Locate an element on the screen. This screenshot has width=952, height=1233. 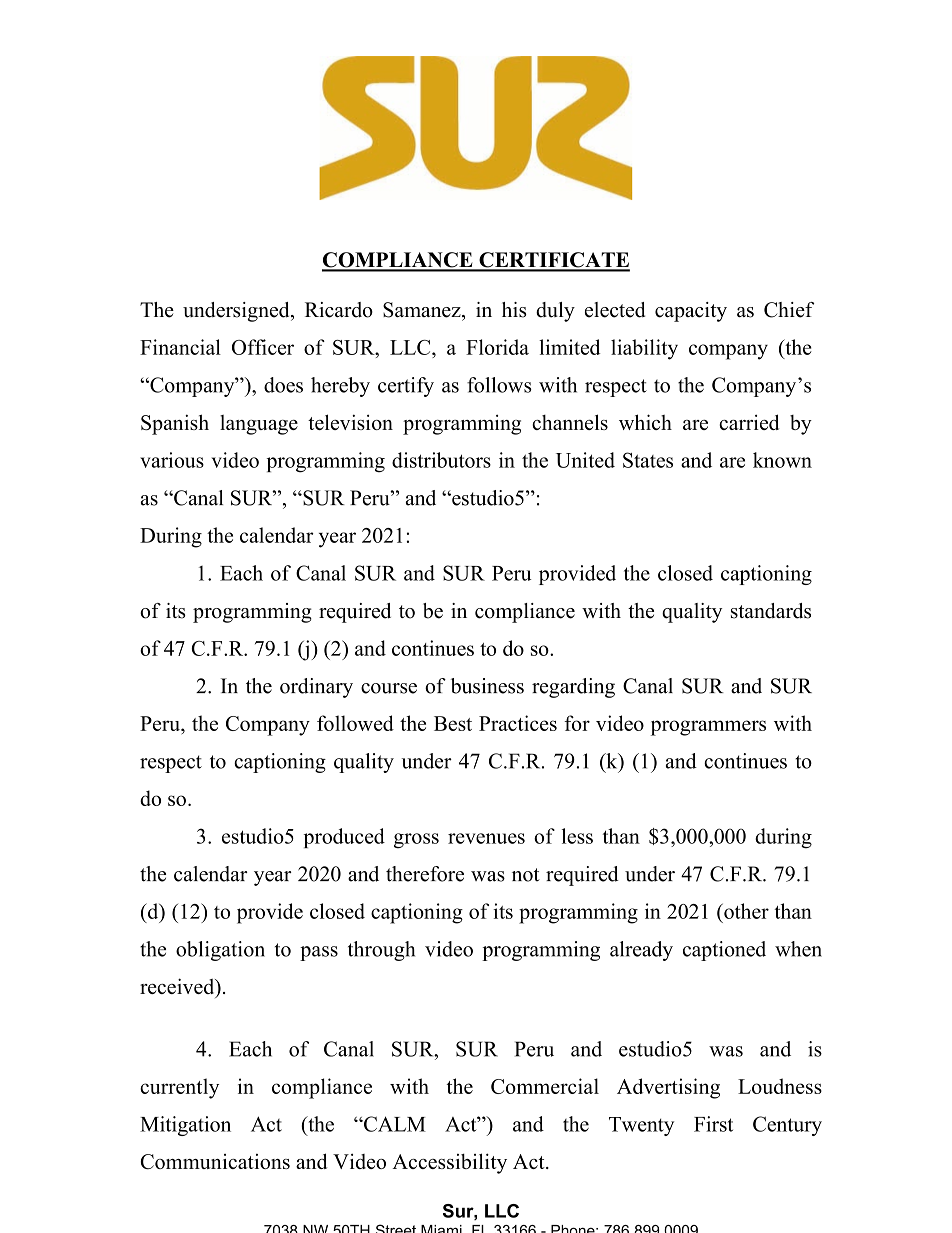
produced is located at coordinates (344, 838).
